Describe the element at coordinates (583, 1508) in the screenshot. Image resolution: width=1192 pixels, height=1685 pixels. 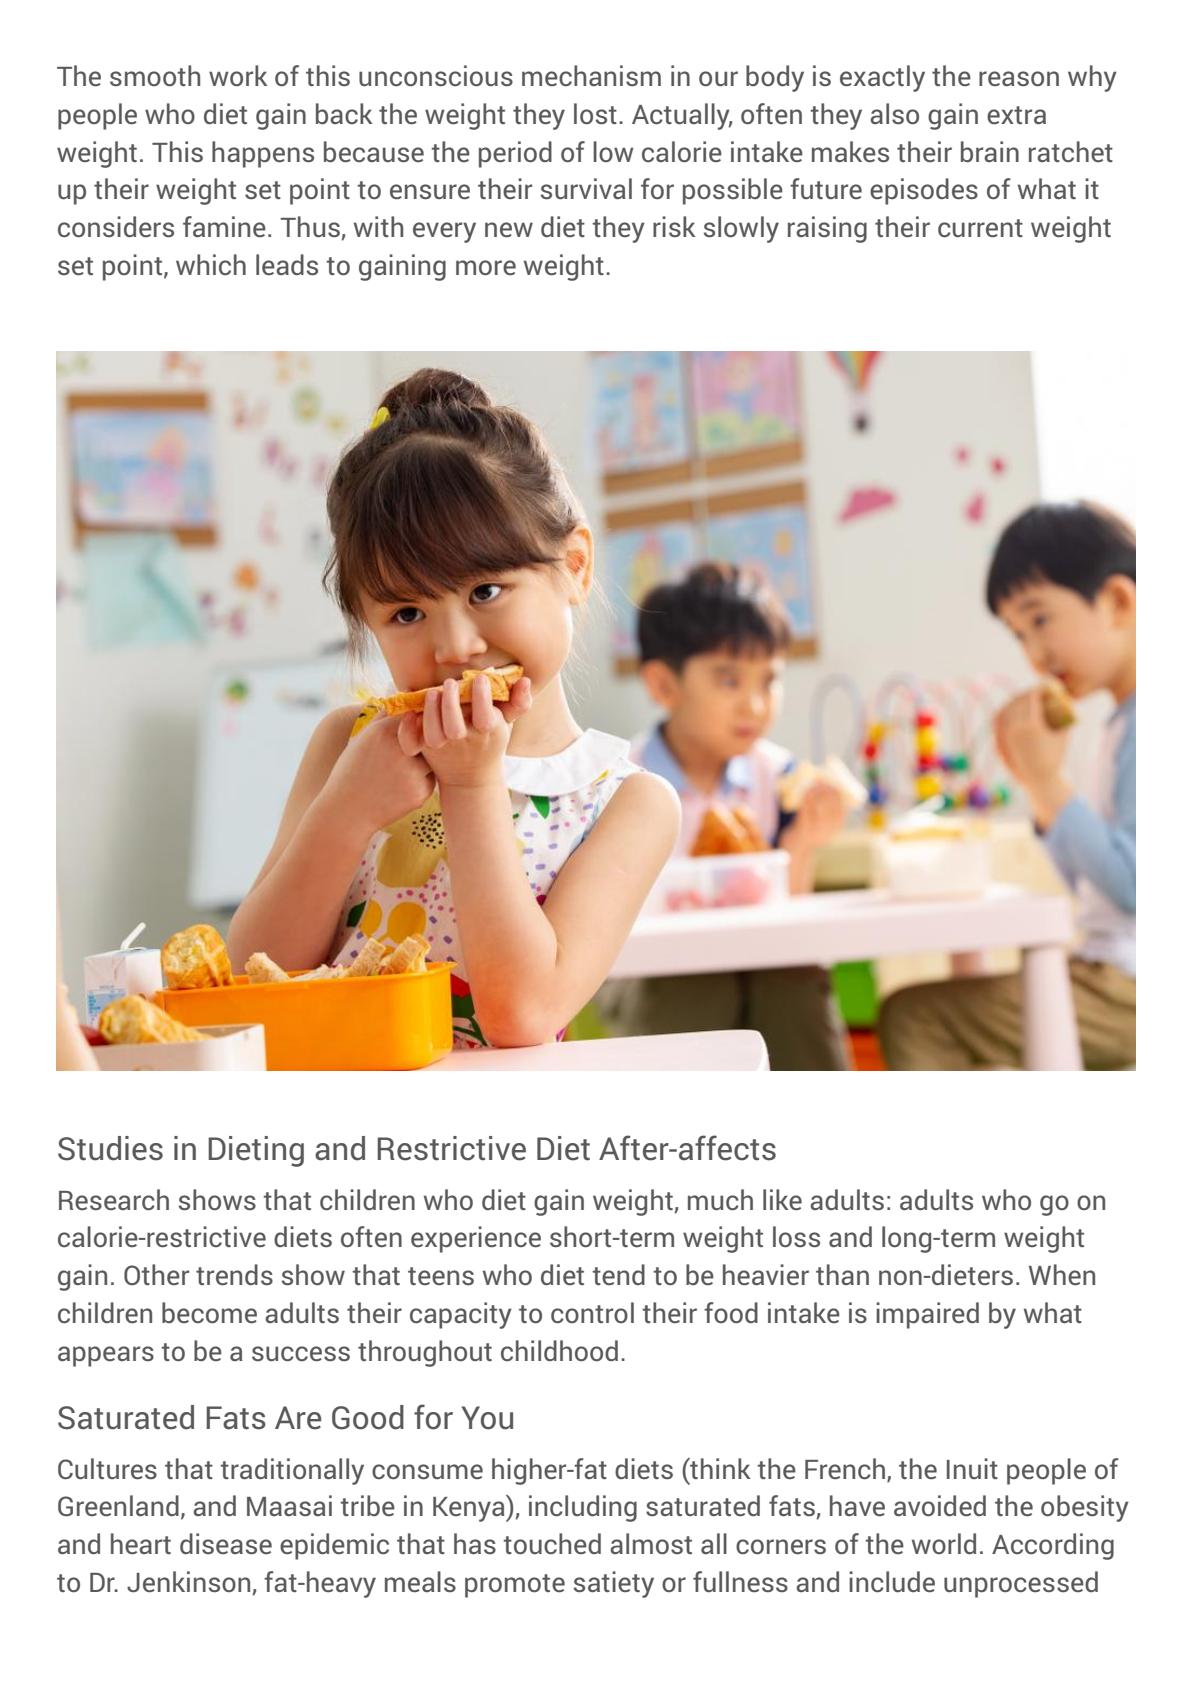
I see `including` at that location.
